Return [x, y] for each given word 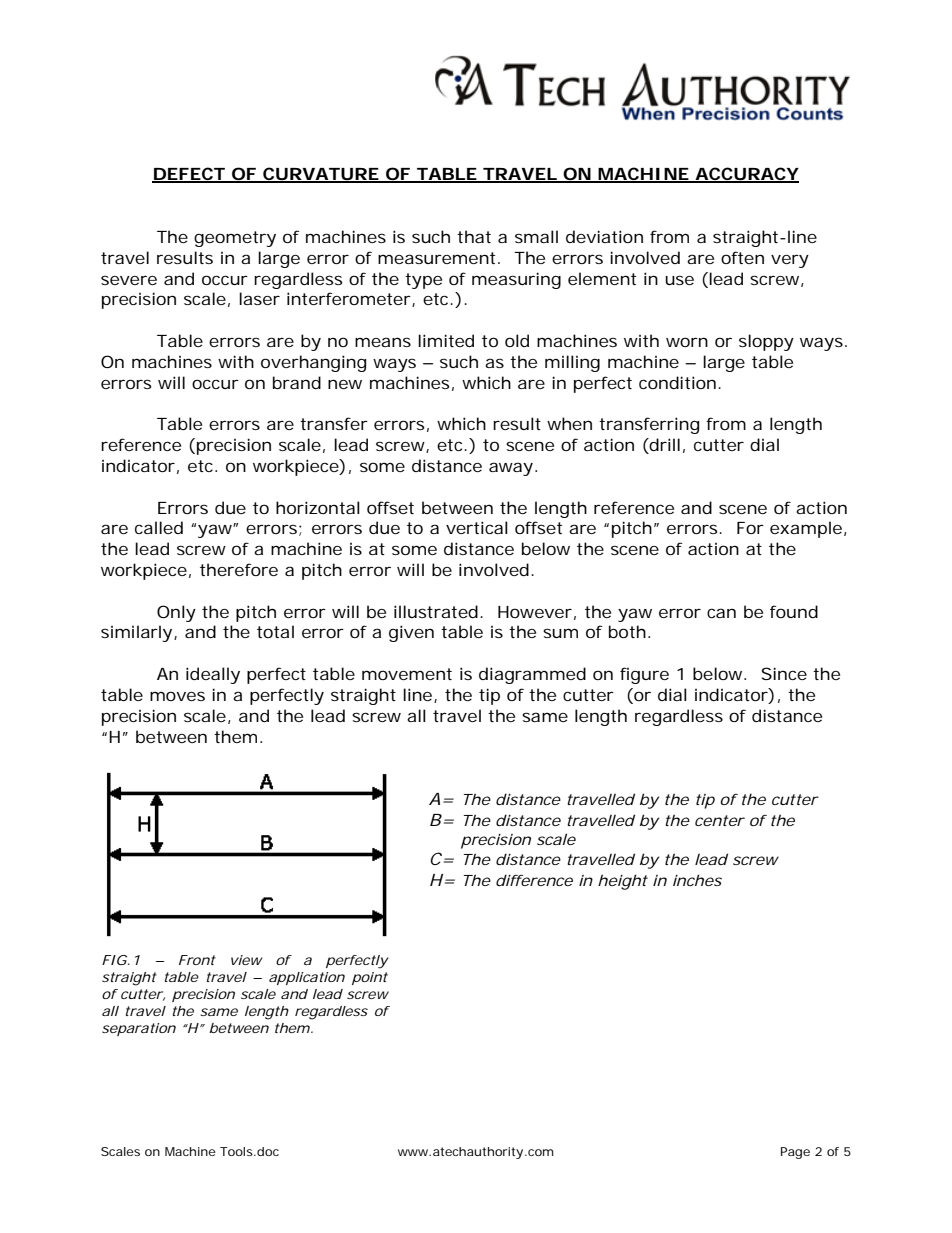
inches [697, 880]
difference [534, 880]
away [511, 469]
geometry [235, 239]
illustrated [436, 611]
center [720, 820]
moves [177, 696]
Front [197, 960]
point [370, 978]
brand [297, 382]
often [742, 257]
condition [677, 382]
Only [176, 613]
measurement [438, 258]
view [247, 960]
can [721, 613]
